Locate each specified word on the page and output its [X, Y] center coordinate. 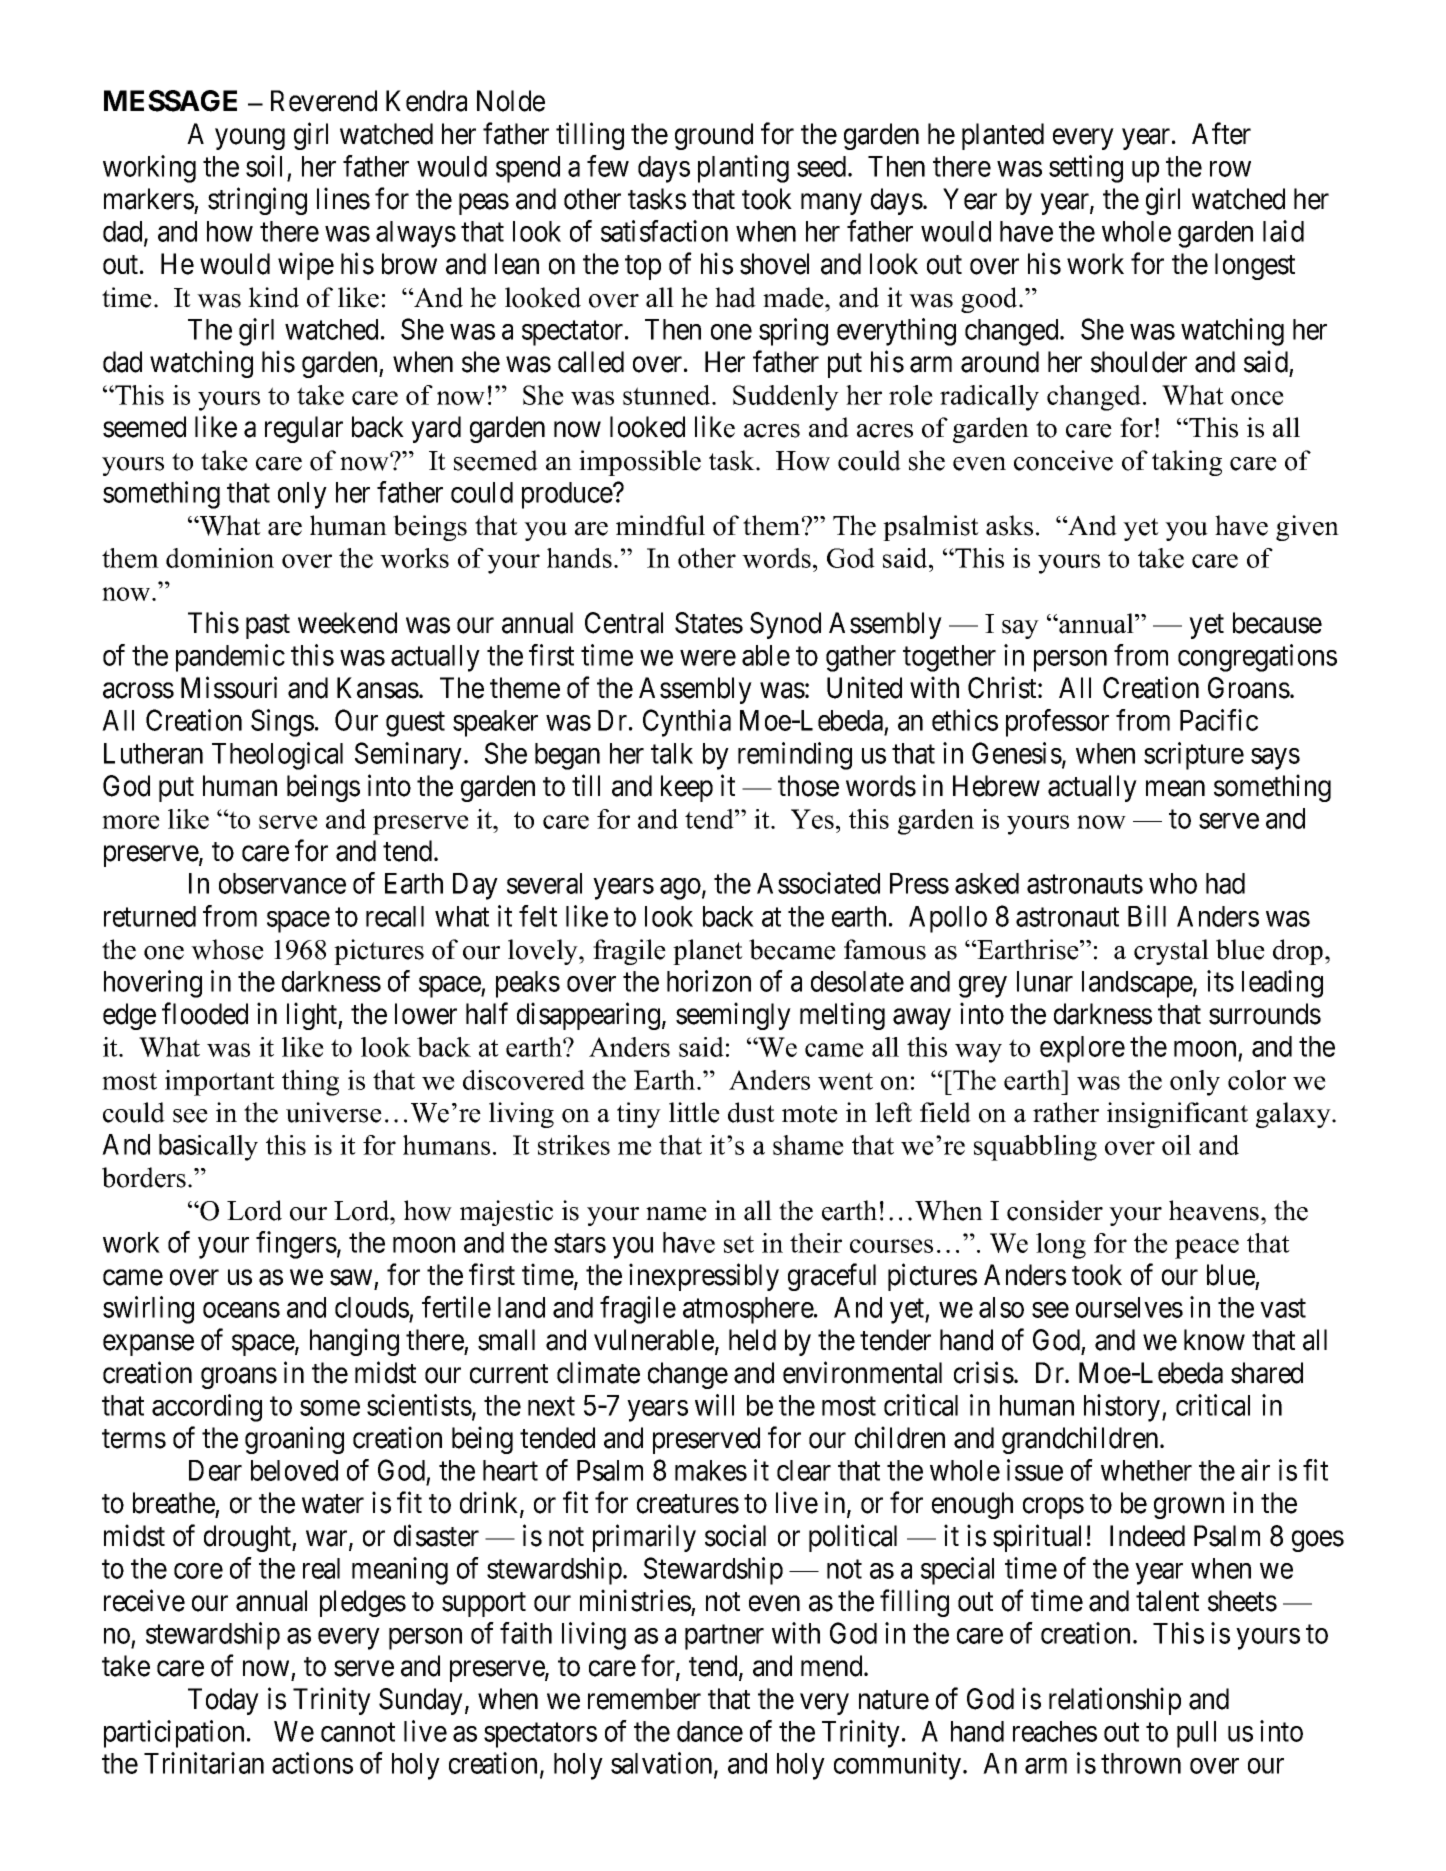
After [1221, 133]
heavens [1214, 1210]
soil [264, 166]
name [676, 1214]
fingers [296, 1245]
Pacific [1219, 720]
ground [714, 136]
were [708, 658]
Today [223, 1701]
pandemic [230, 658]
